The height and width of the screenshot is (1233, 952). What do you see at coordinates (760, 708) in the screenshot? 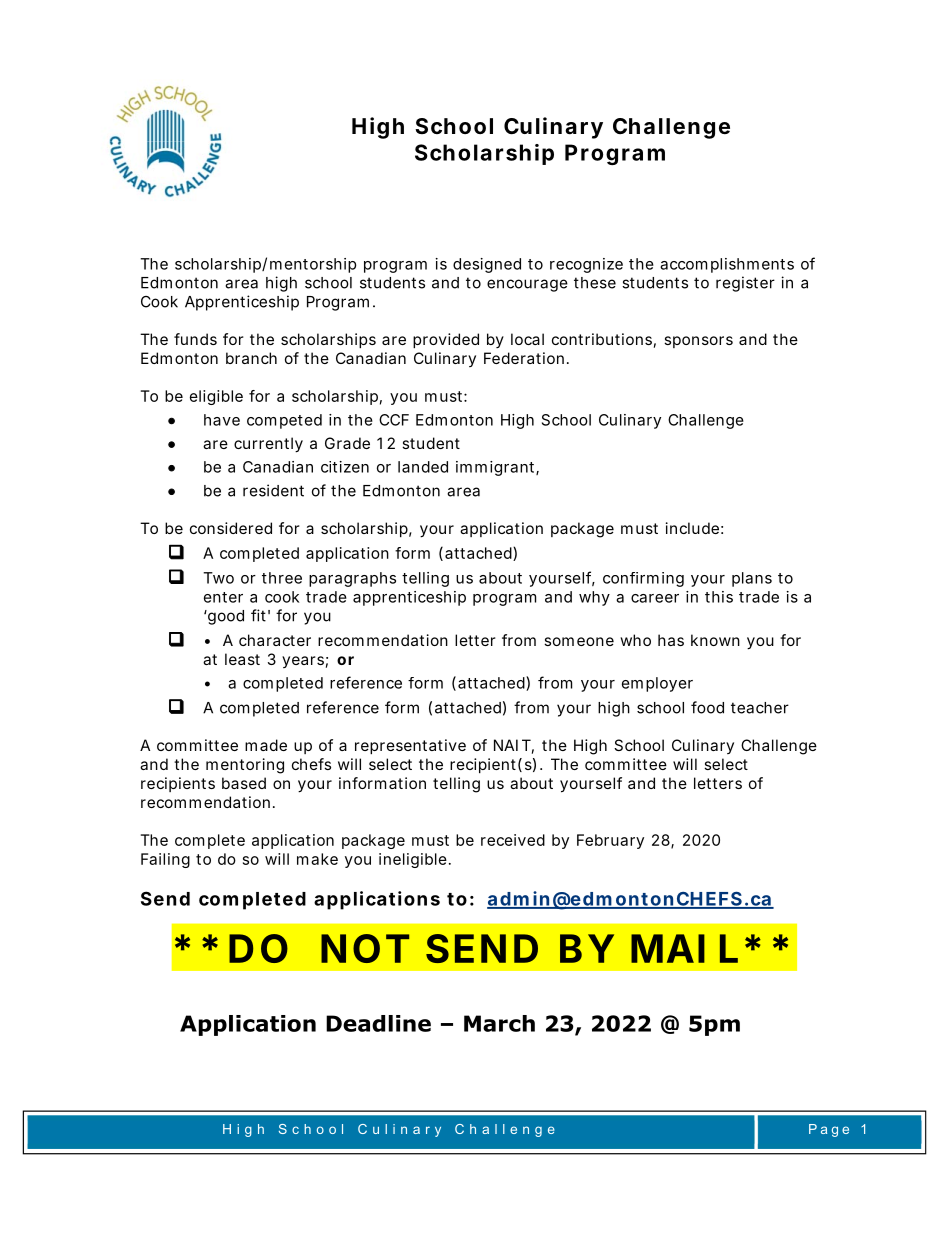
I see `teacher` at bounding box center [760, 708].
